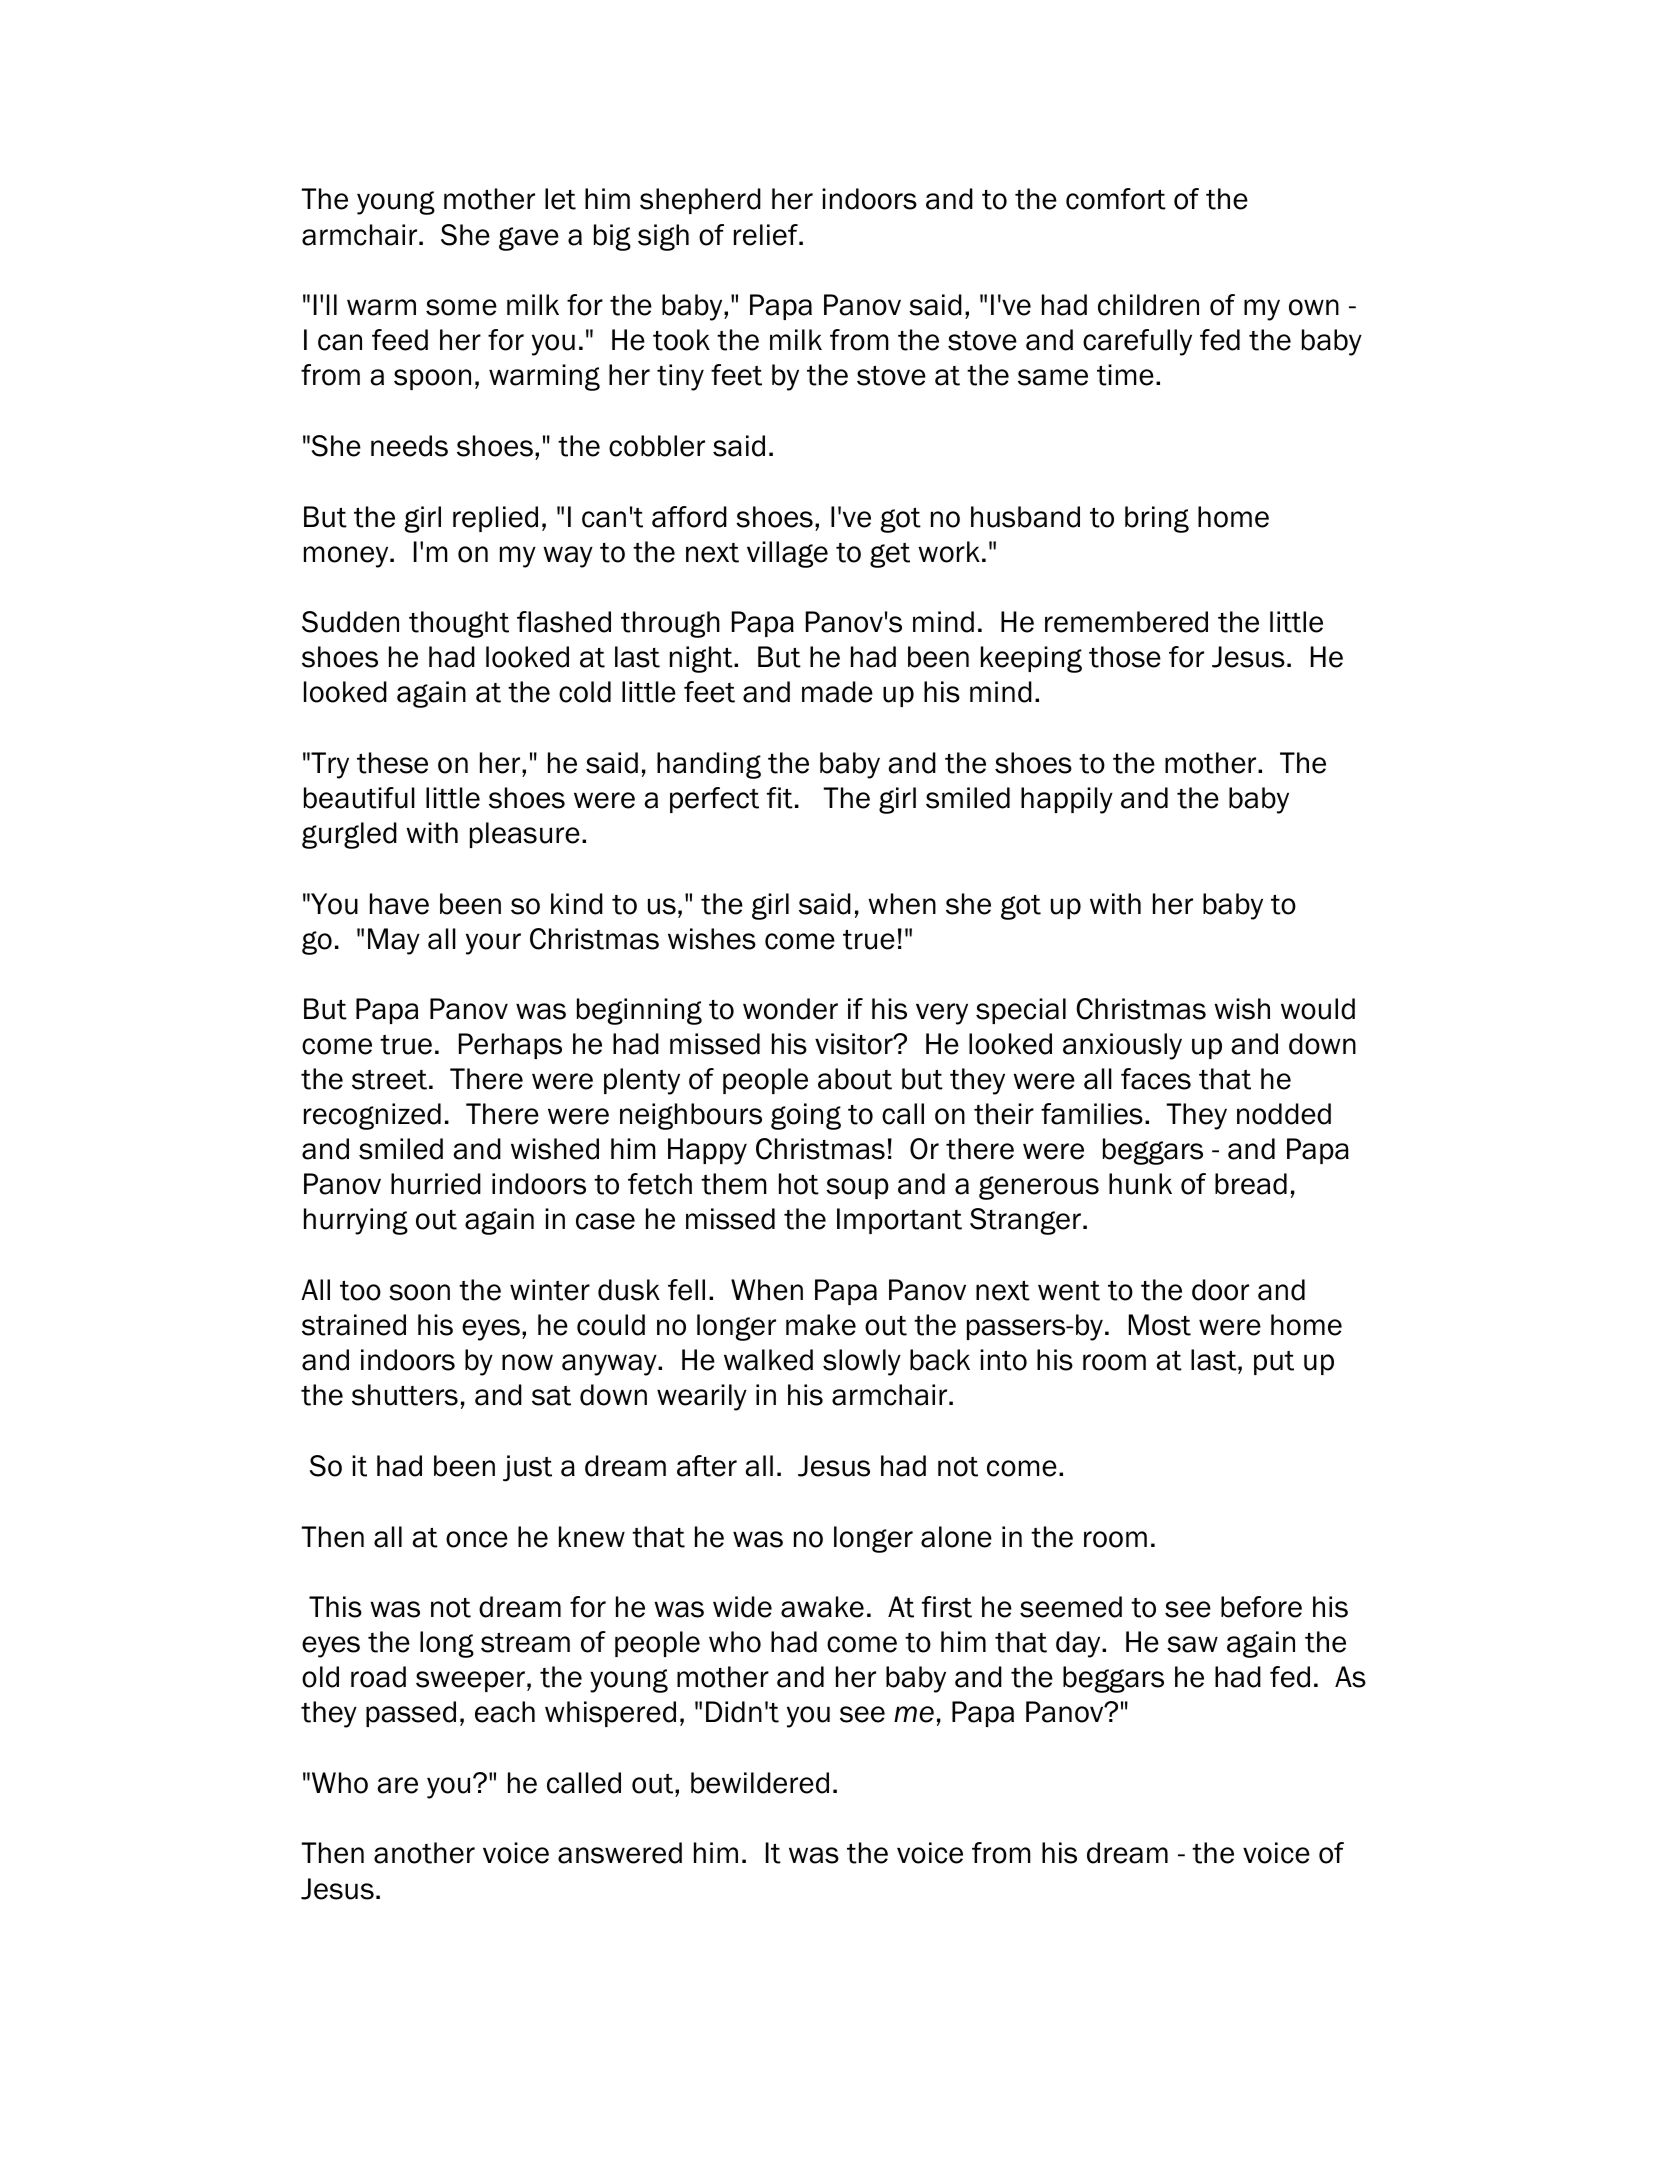  I want to click on children, so click(1148, 305).
